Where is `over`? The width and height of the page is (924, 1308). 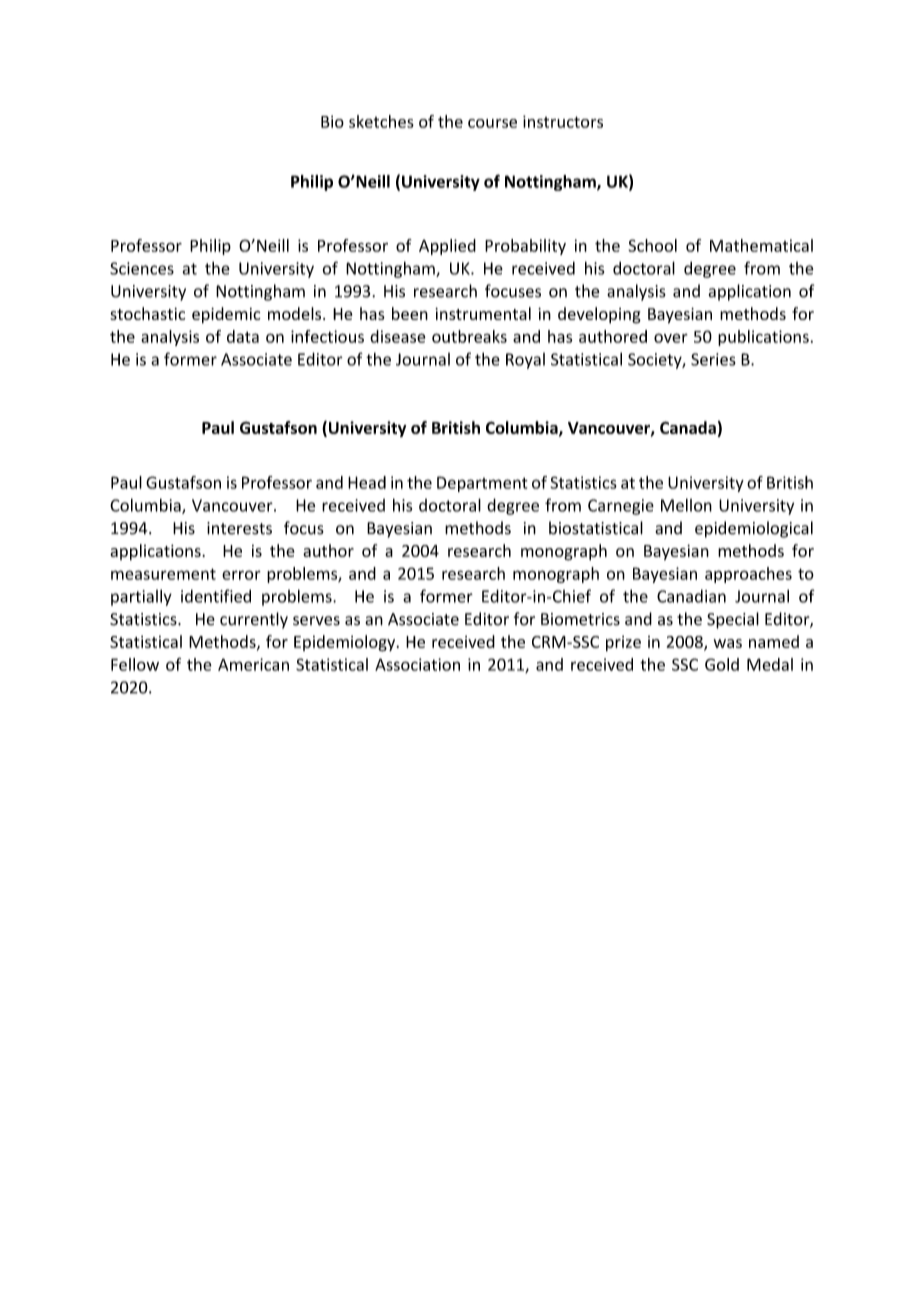
over is located at coordinates (671, 338).
